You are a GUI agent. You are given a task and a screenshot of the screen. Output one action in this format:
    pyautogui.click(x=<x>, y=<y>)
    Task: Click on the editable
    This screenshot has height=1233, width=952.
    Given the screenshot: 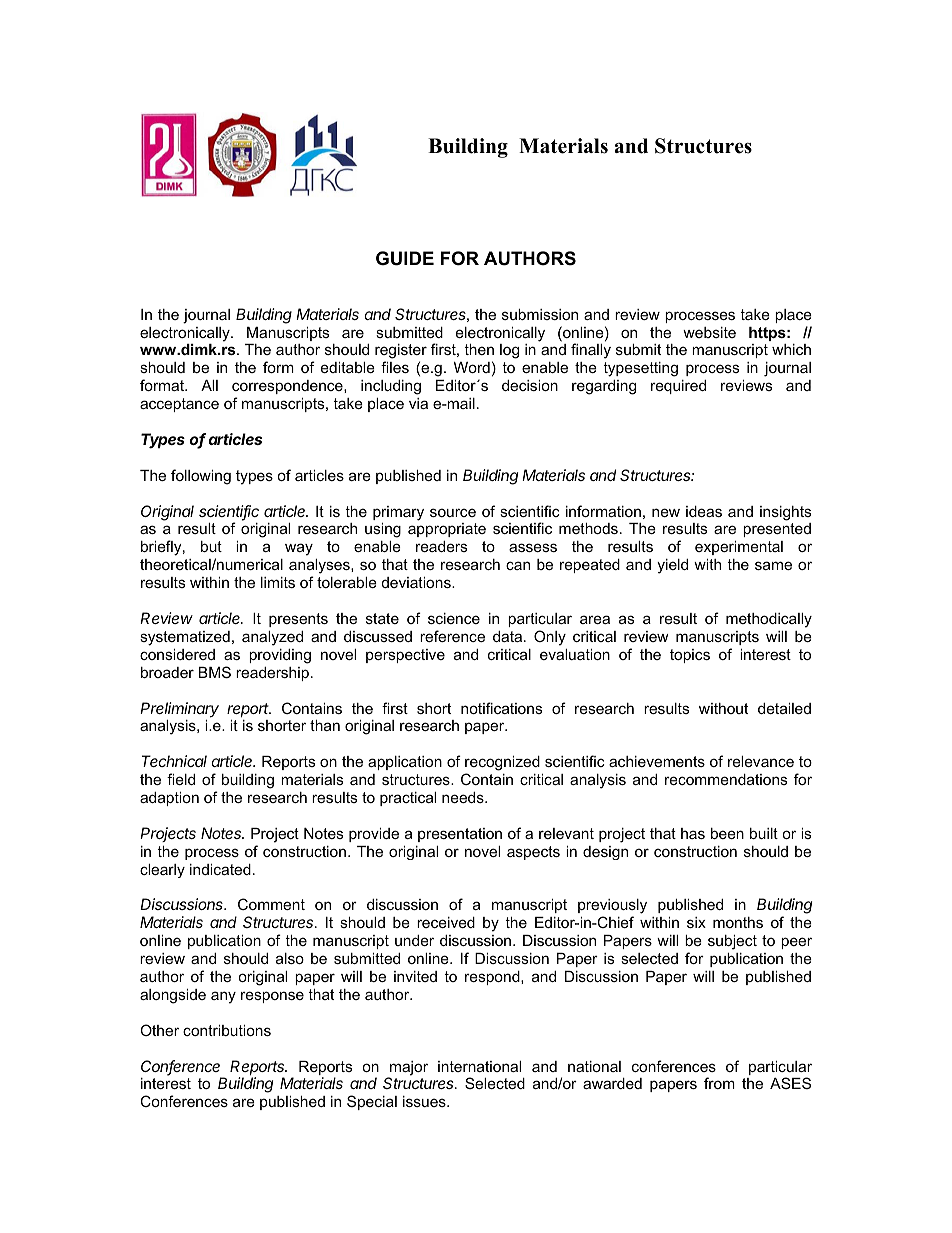 What is the action you would take?
    pyautogui.click(x=348, y=367)
